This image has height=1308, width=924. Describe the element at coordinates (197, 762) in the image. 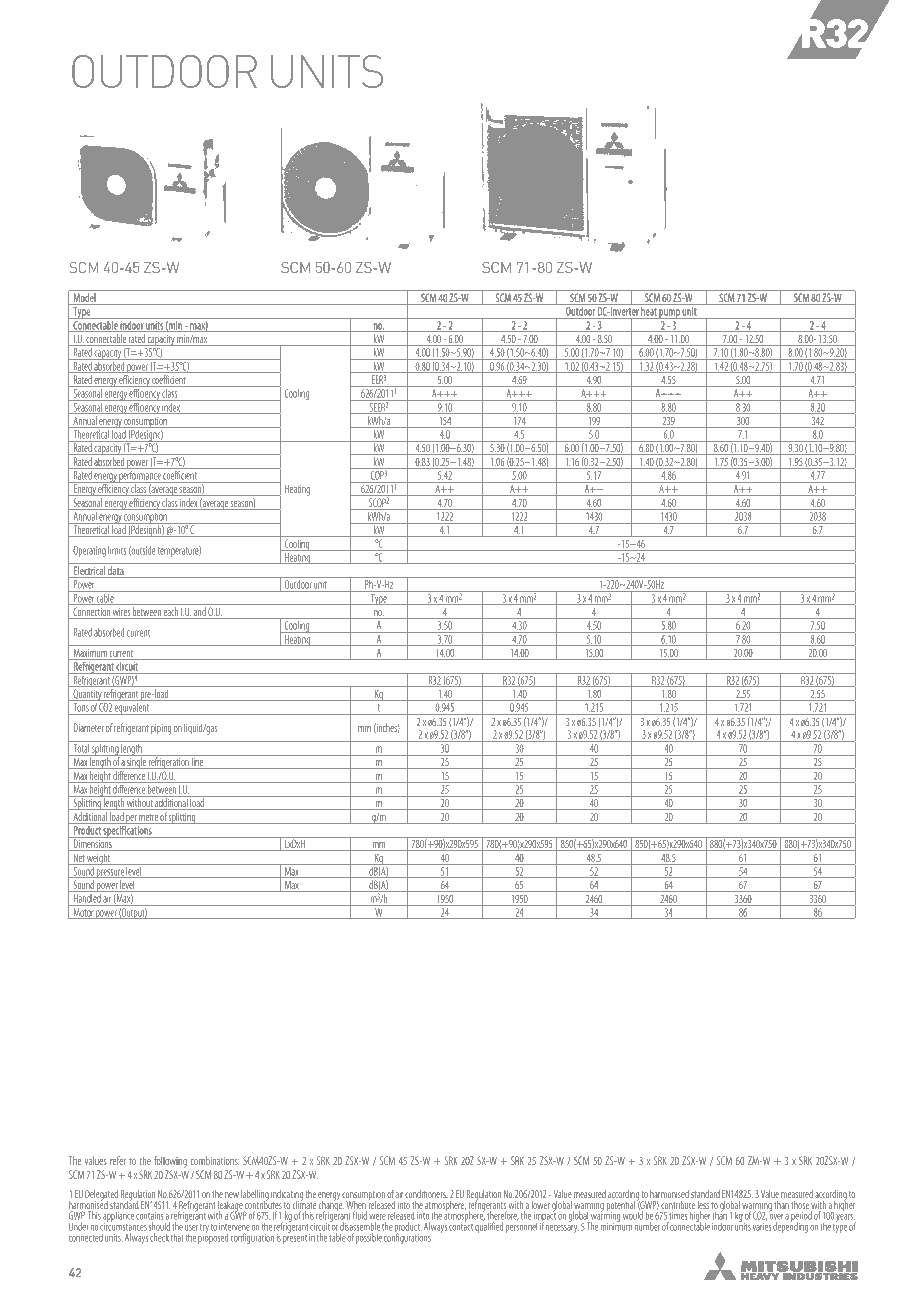

I see `line` at that location.
